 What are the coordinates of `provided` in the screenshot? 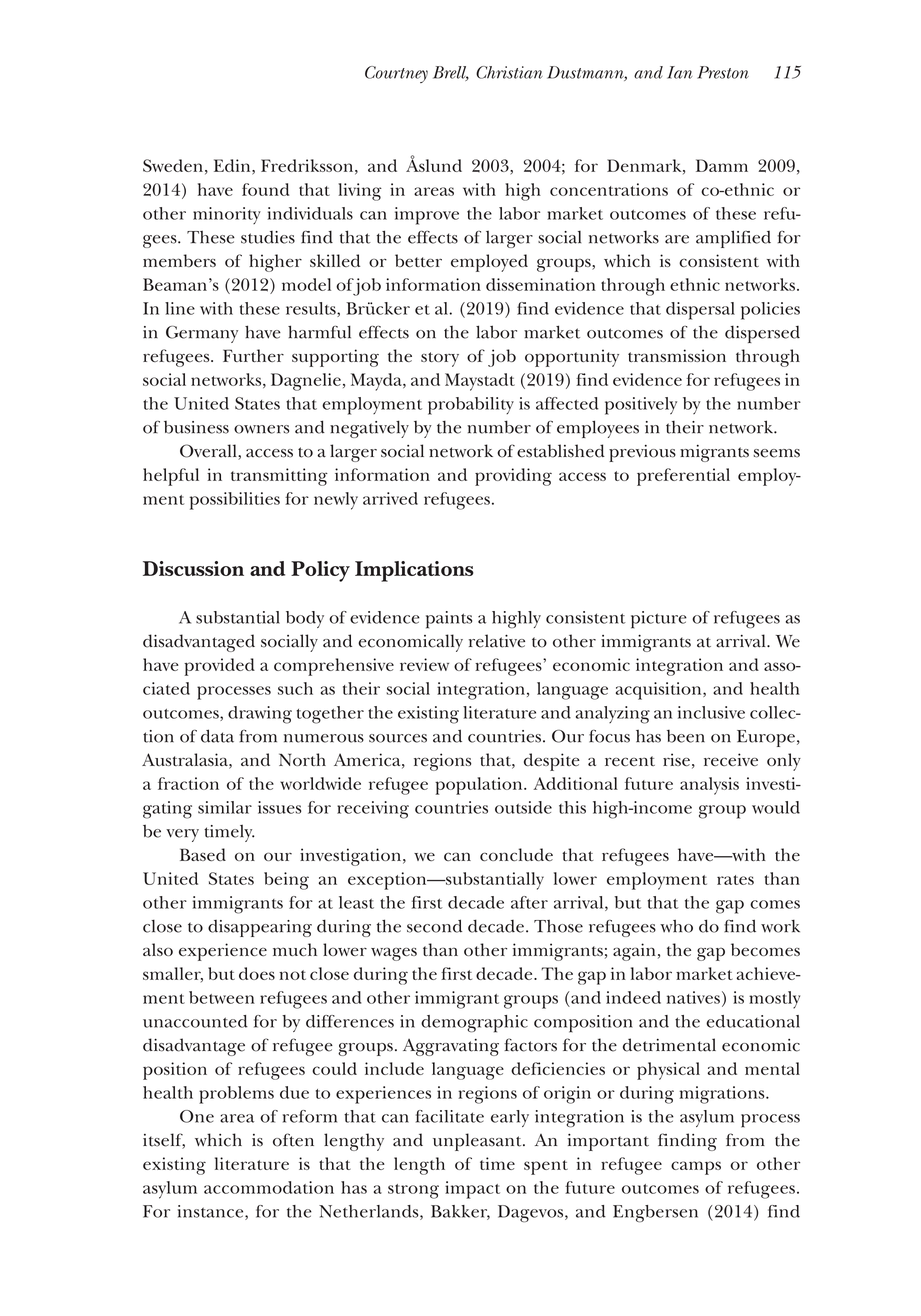 It's located at (219, 667).
